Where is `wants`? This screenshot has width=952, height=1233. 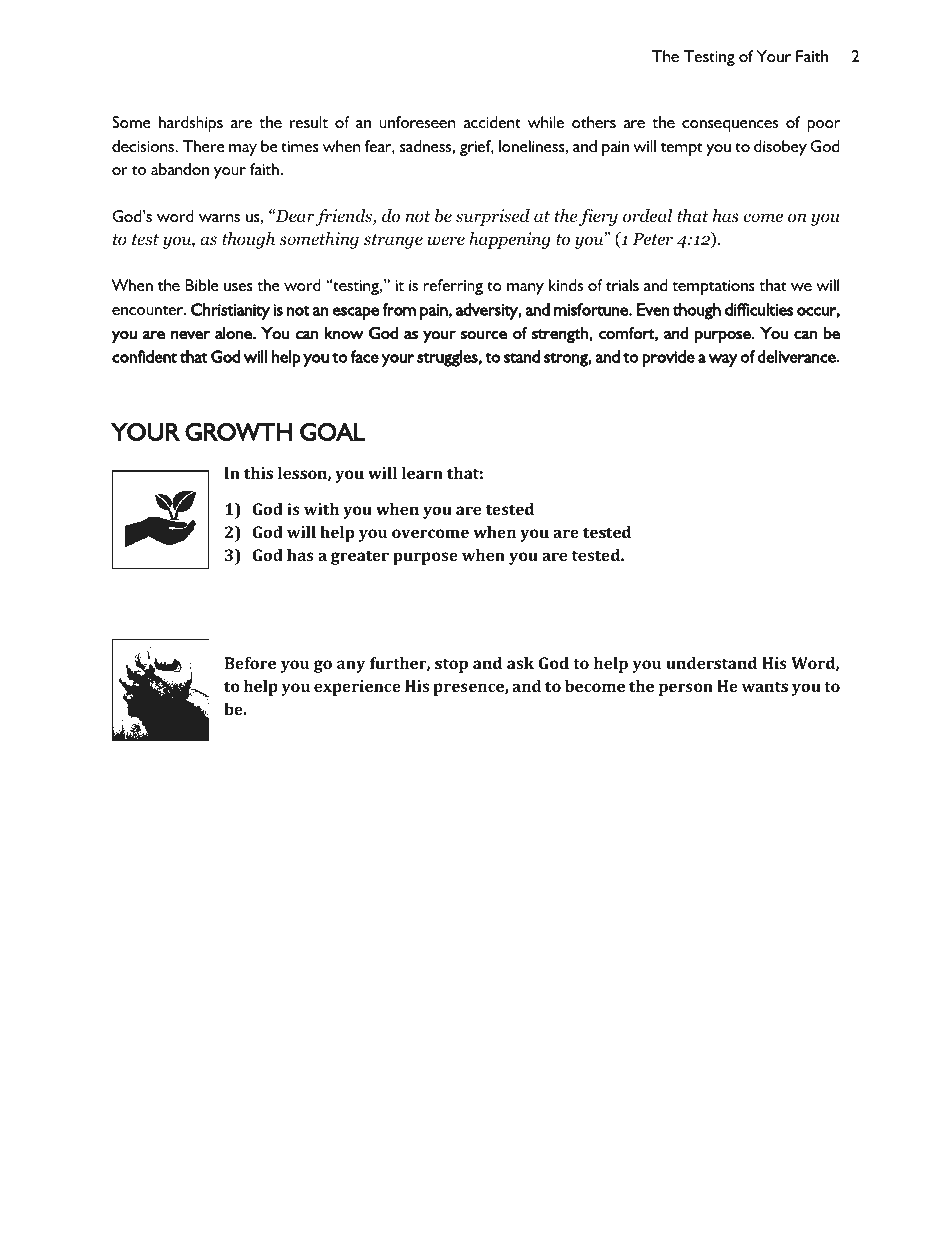
wants is located at coordinates (765, 686).
